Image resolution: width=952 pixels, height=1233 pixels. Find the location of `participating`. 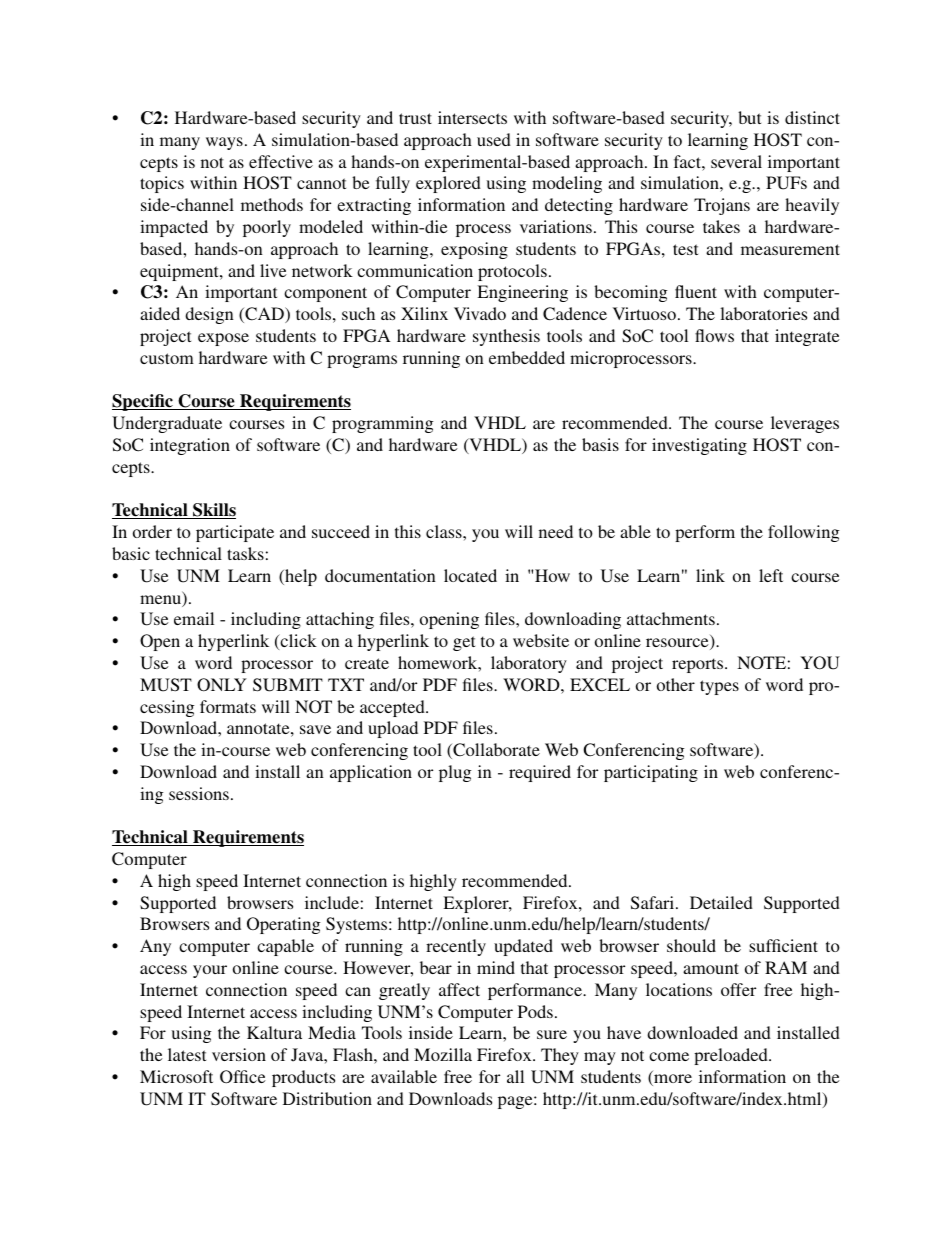

participating is located at coordinates (651, 773).
